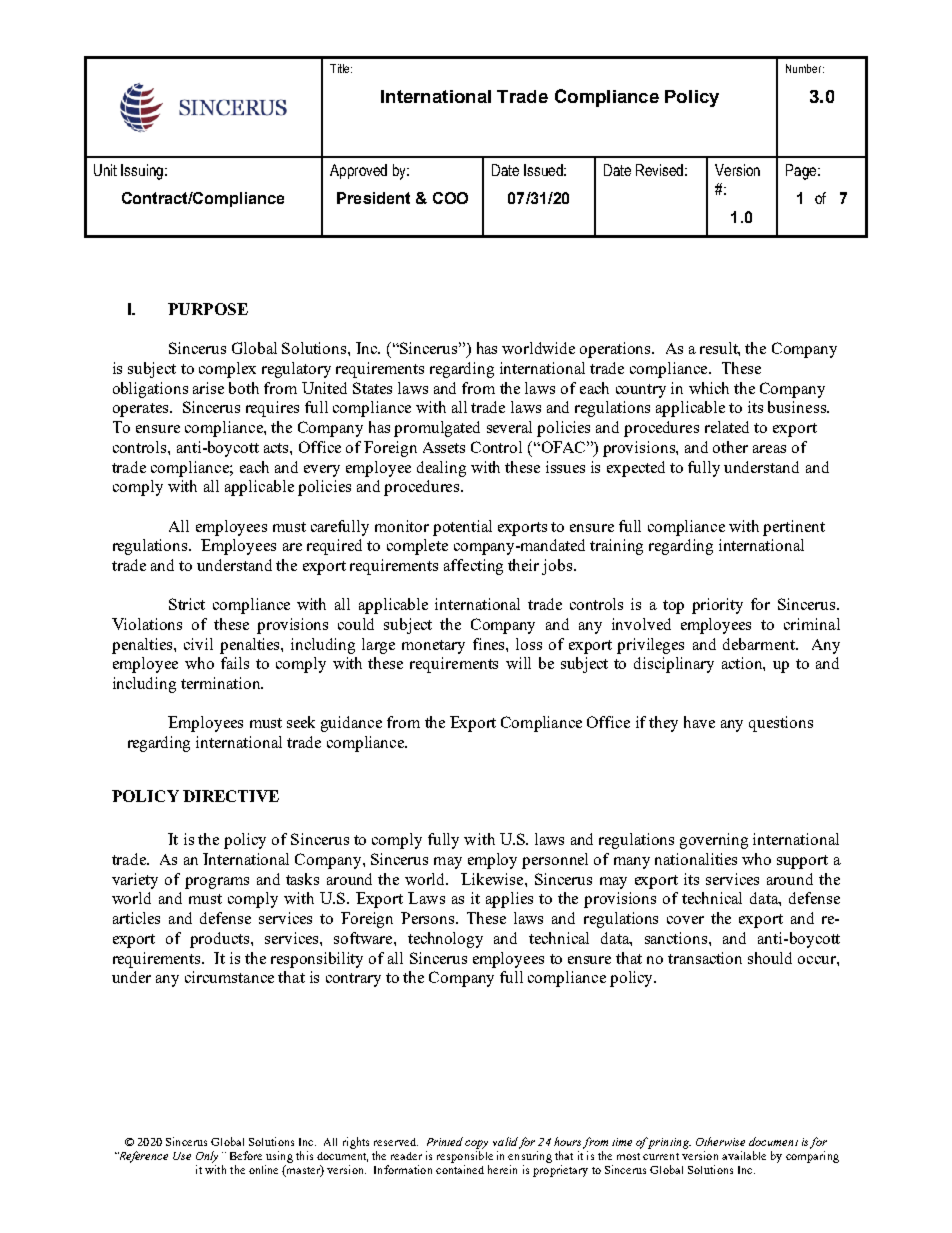  I want to click on related, so click(727, 427).
